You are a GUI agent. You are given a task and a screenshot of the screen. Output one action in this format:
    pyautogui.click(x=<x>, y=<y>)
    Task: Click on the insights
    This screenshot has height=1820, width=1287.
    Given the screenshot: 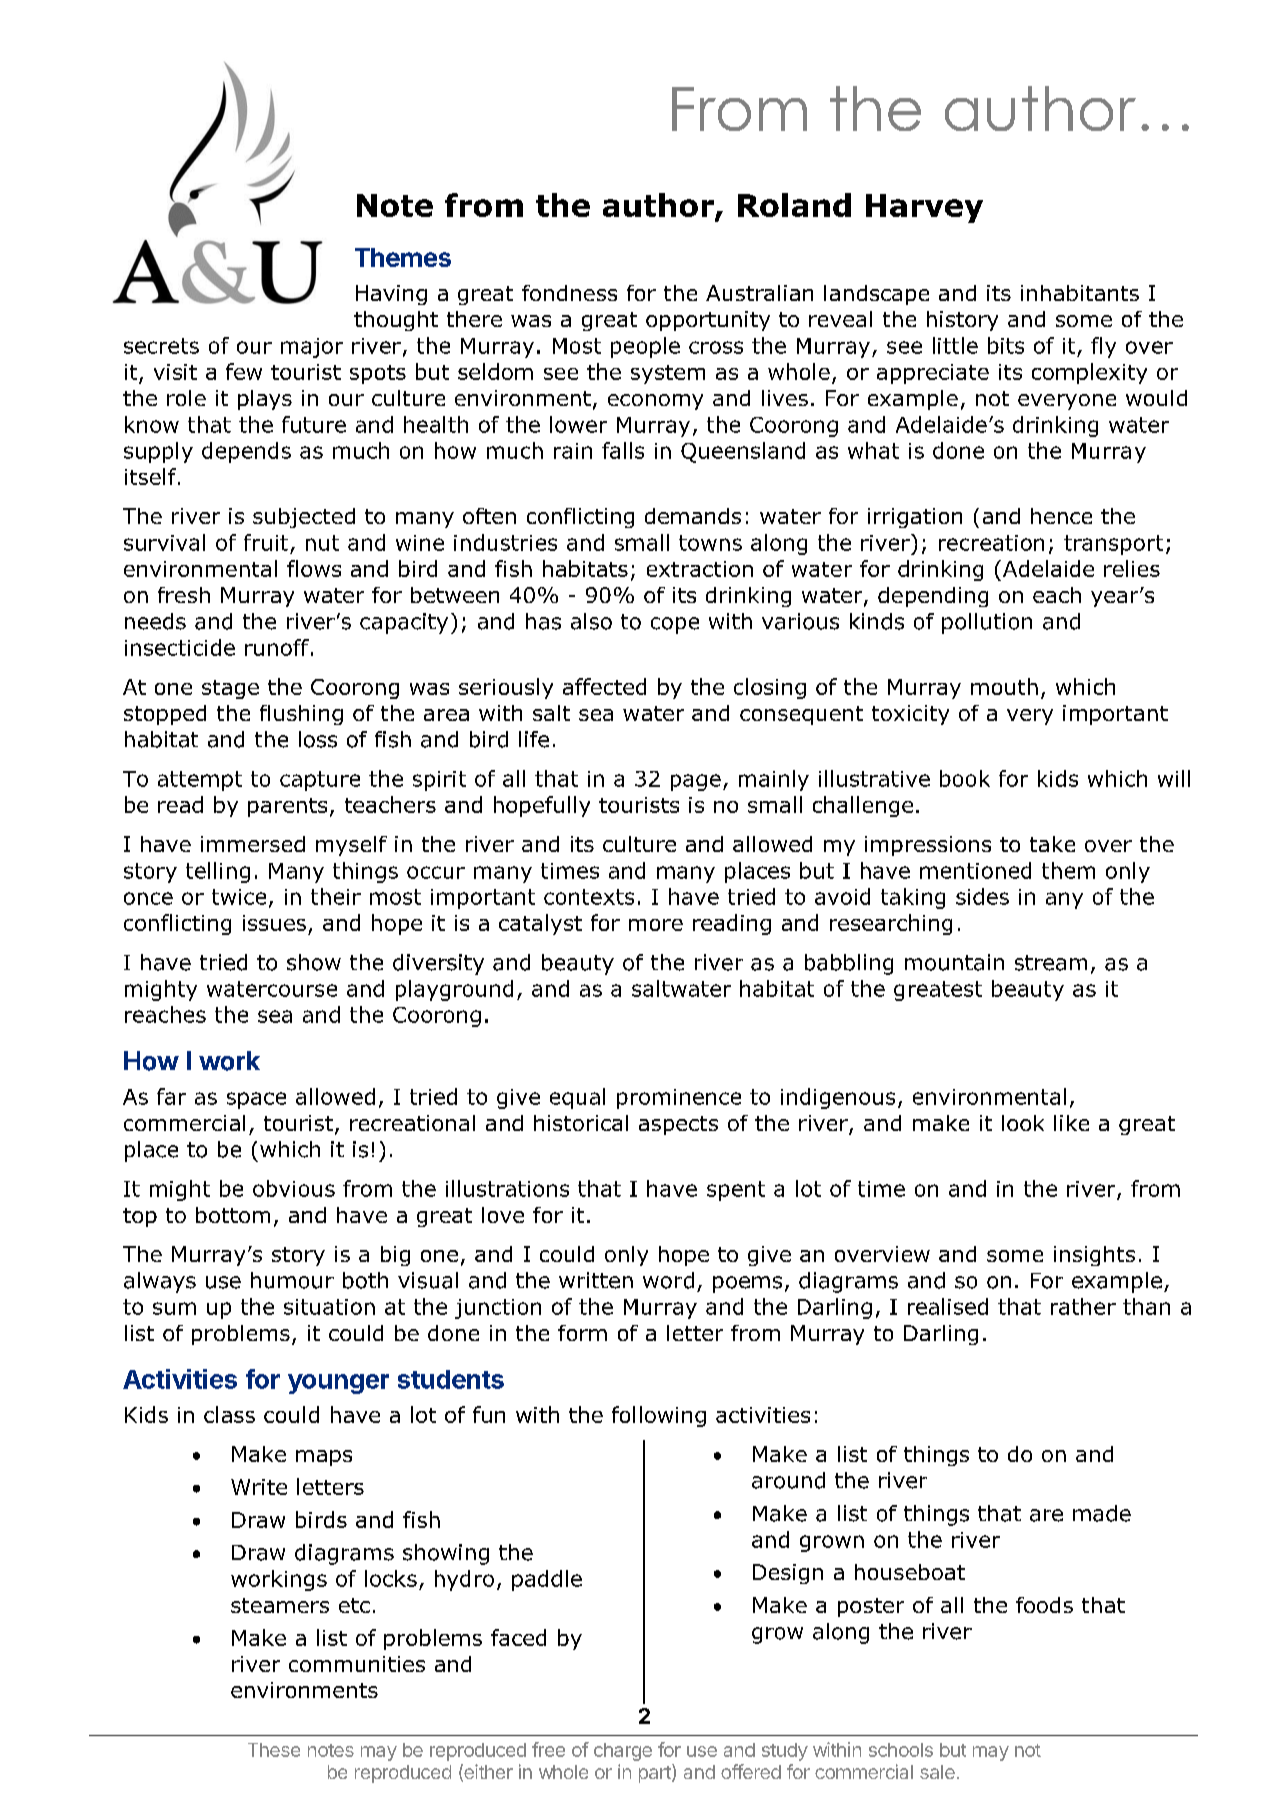 What is the action you would take?
    pyautogui.click(x=1094, y=1256)
